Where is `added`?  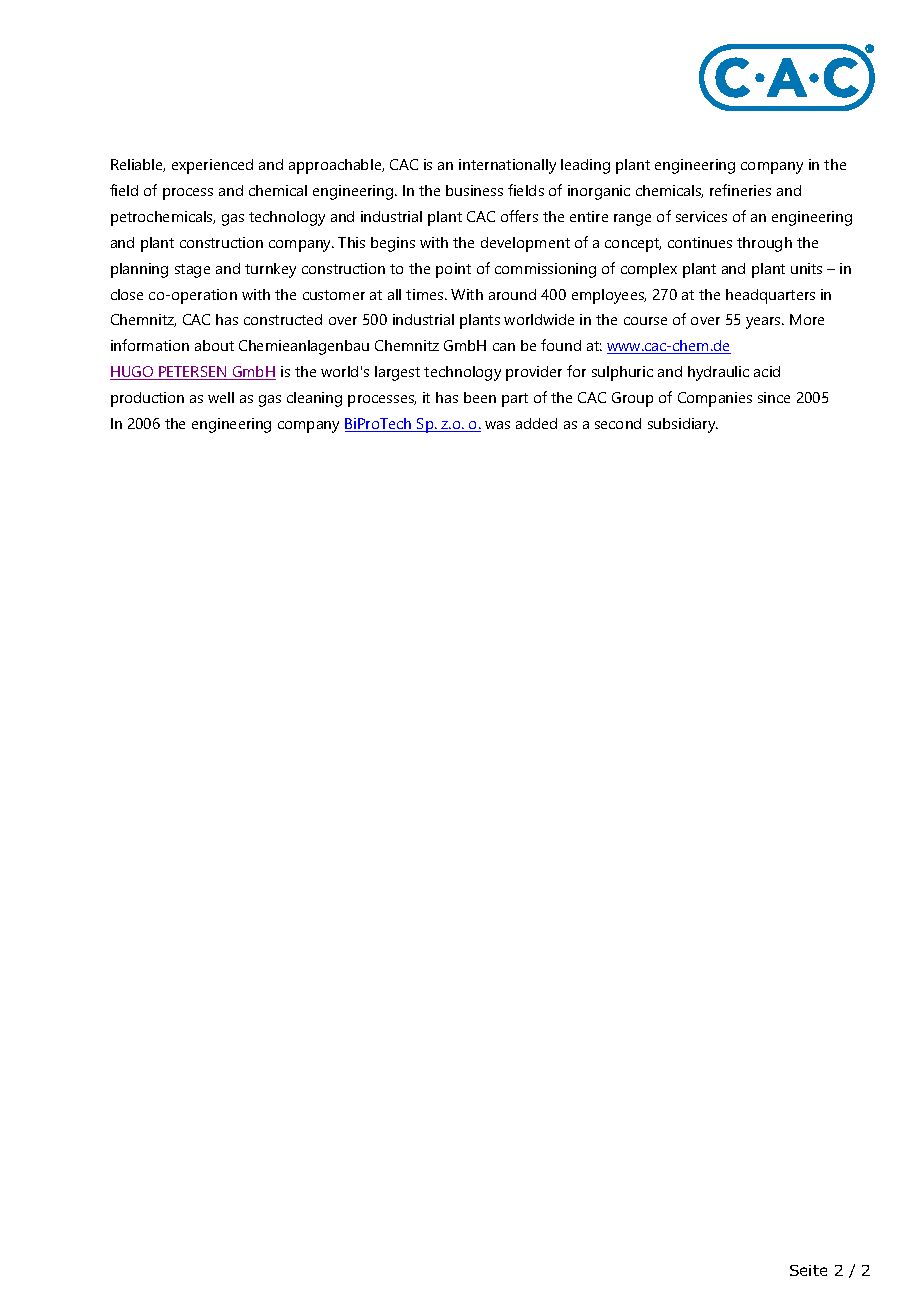 added is located at coordinates (536, 423).
